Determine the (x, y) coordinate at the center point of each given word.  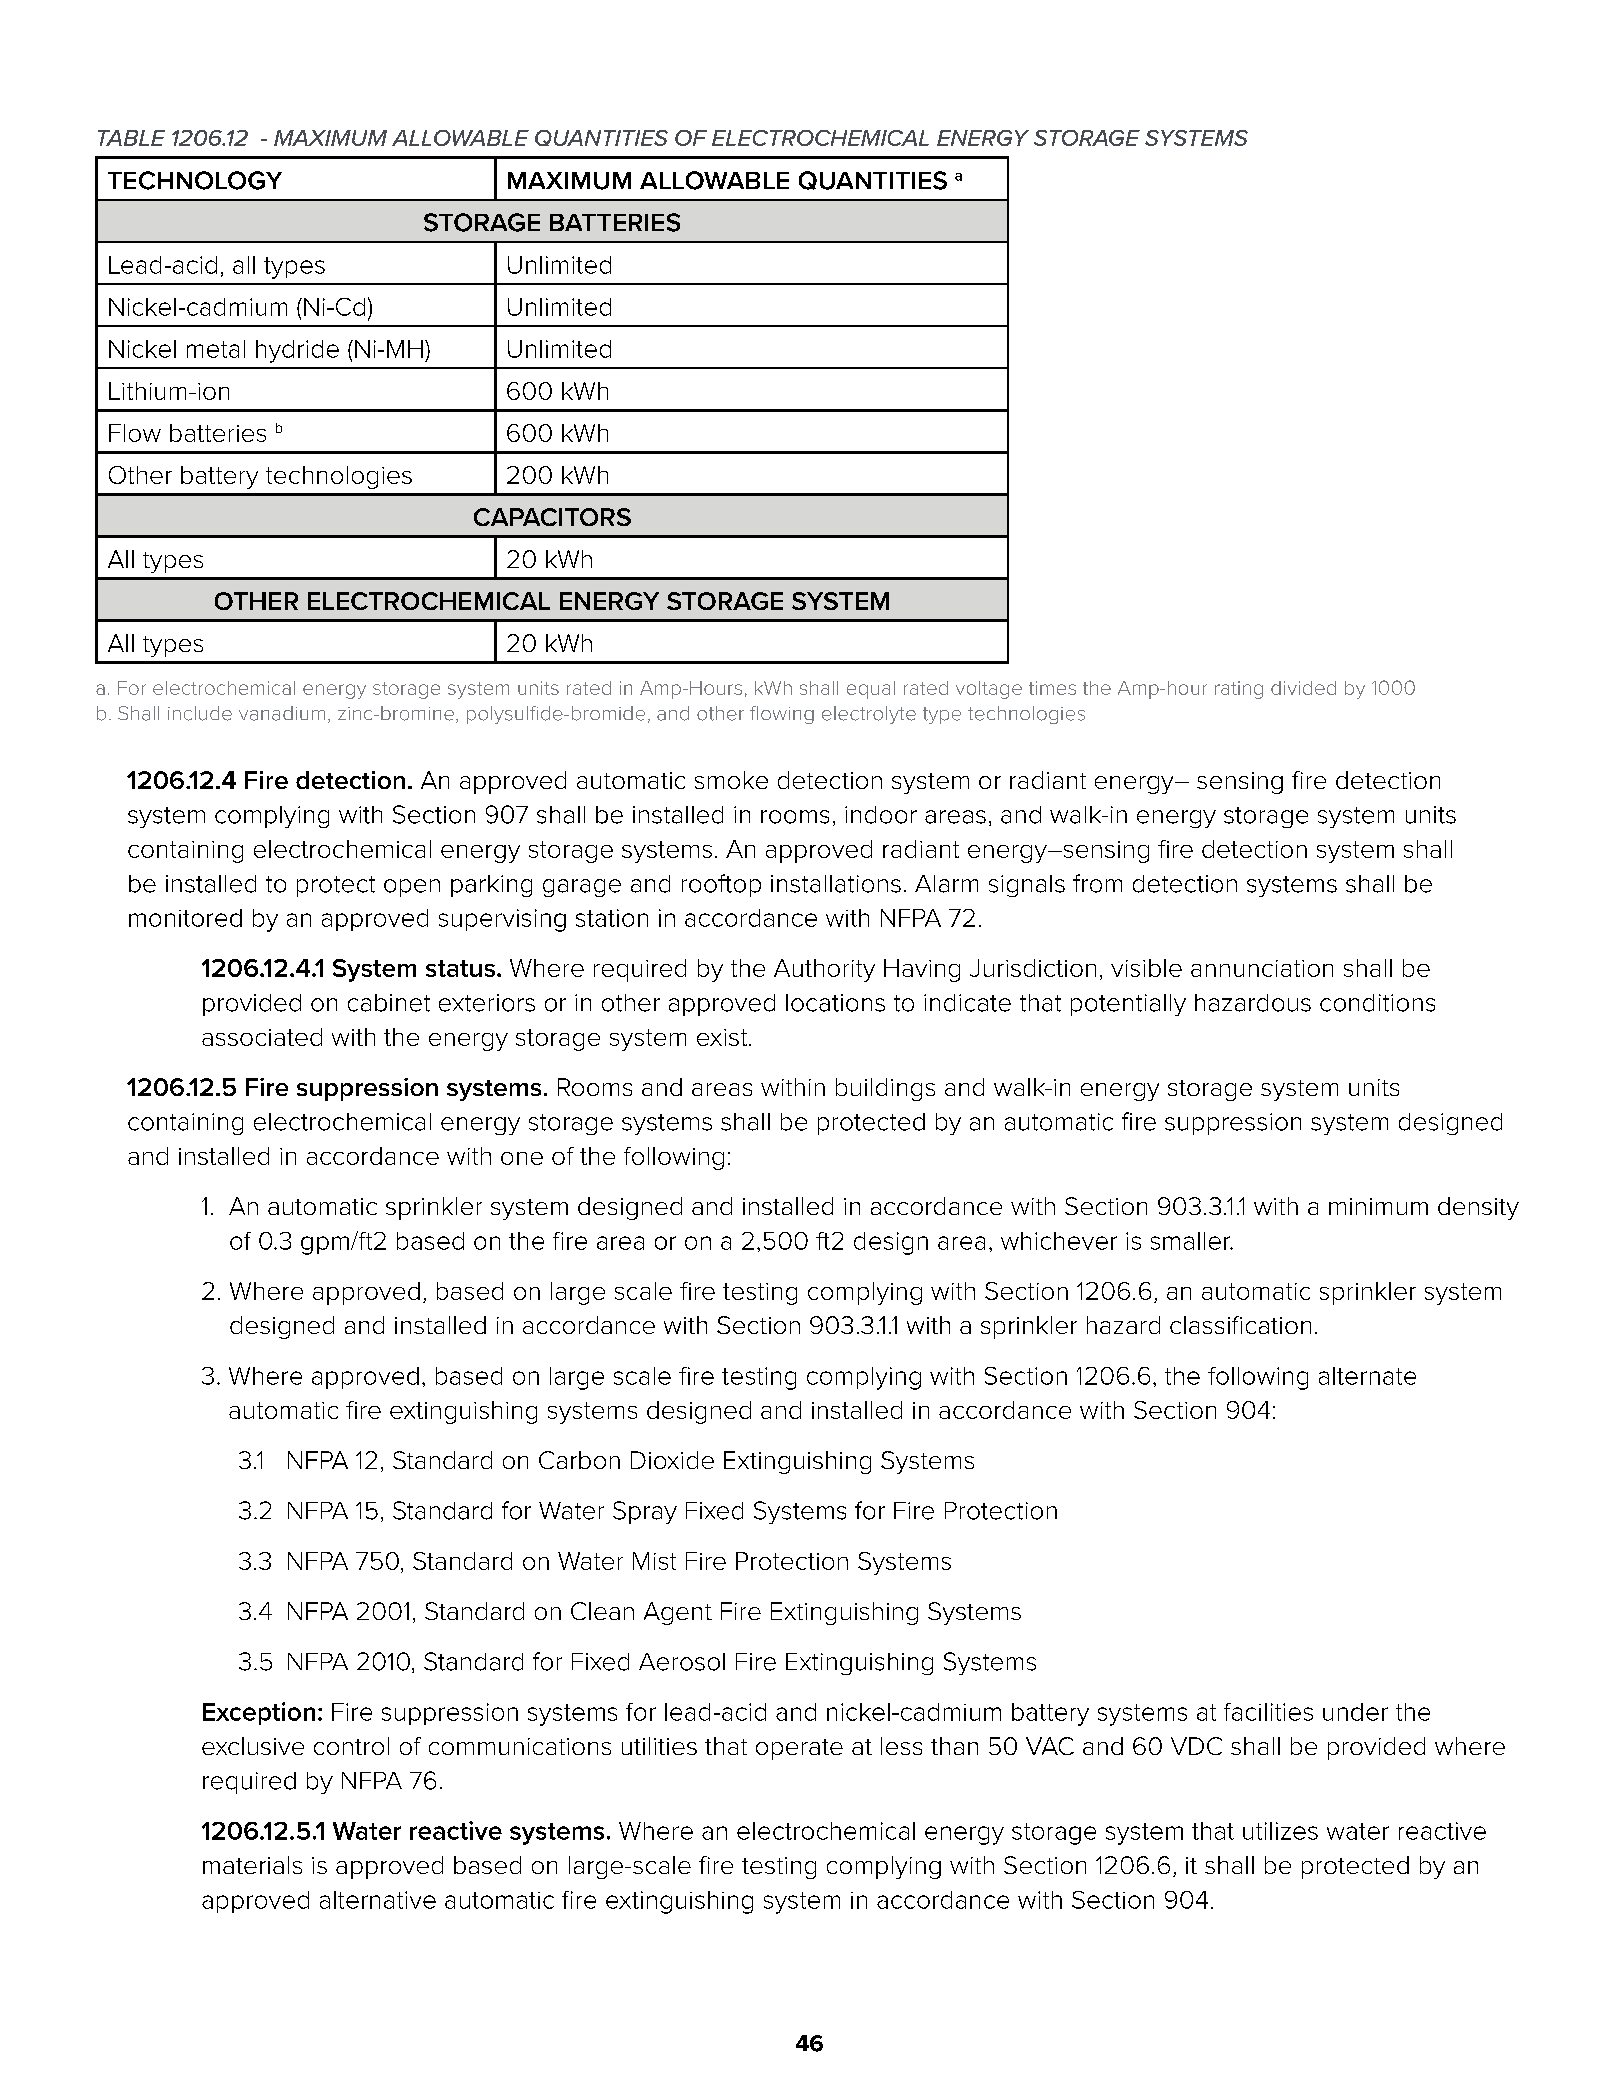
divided (1303, 688)
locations (835, 1003)
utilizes (1280, 1831)
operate (799, 1749)
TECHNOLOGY (195, 180)
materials (252, 1865)
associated (262, 1037)
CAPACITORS (552, 517)
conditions (1377, 1003)
